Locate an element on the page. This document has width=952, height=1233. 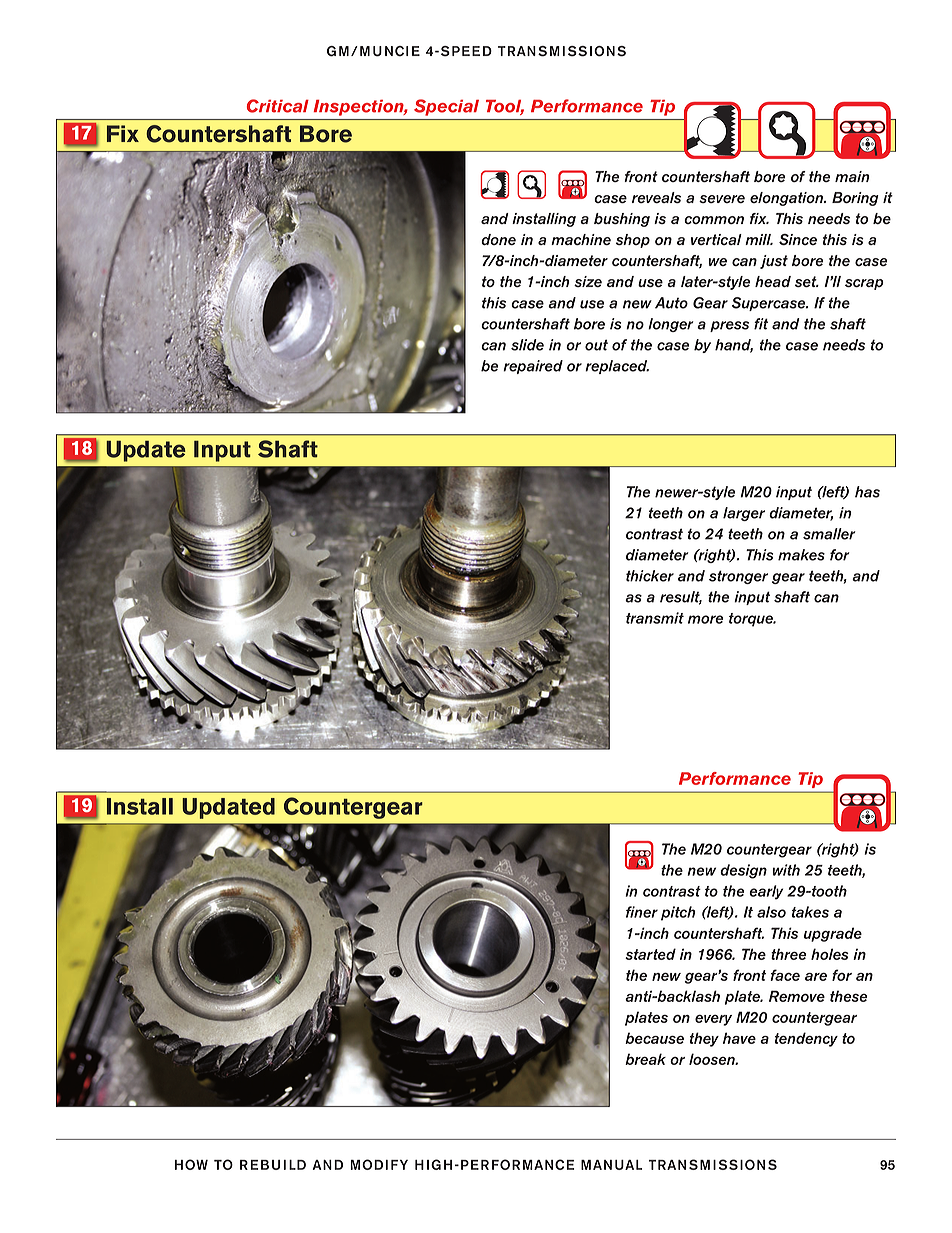
Special is located at coordinates (446, 107).
